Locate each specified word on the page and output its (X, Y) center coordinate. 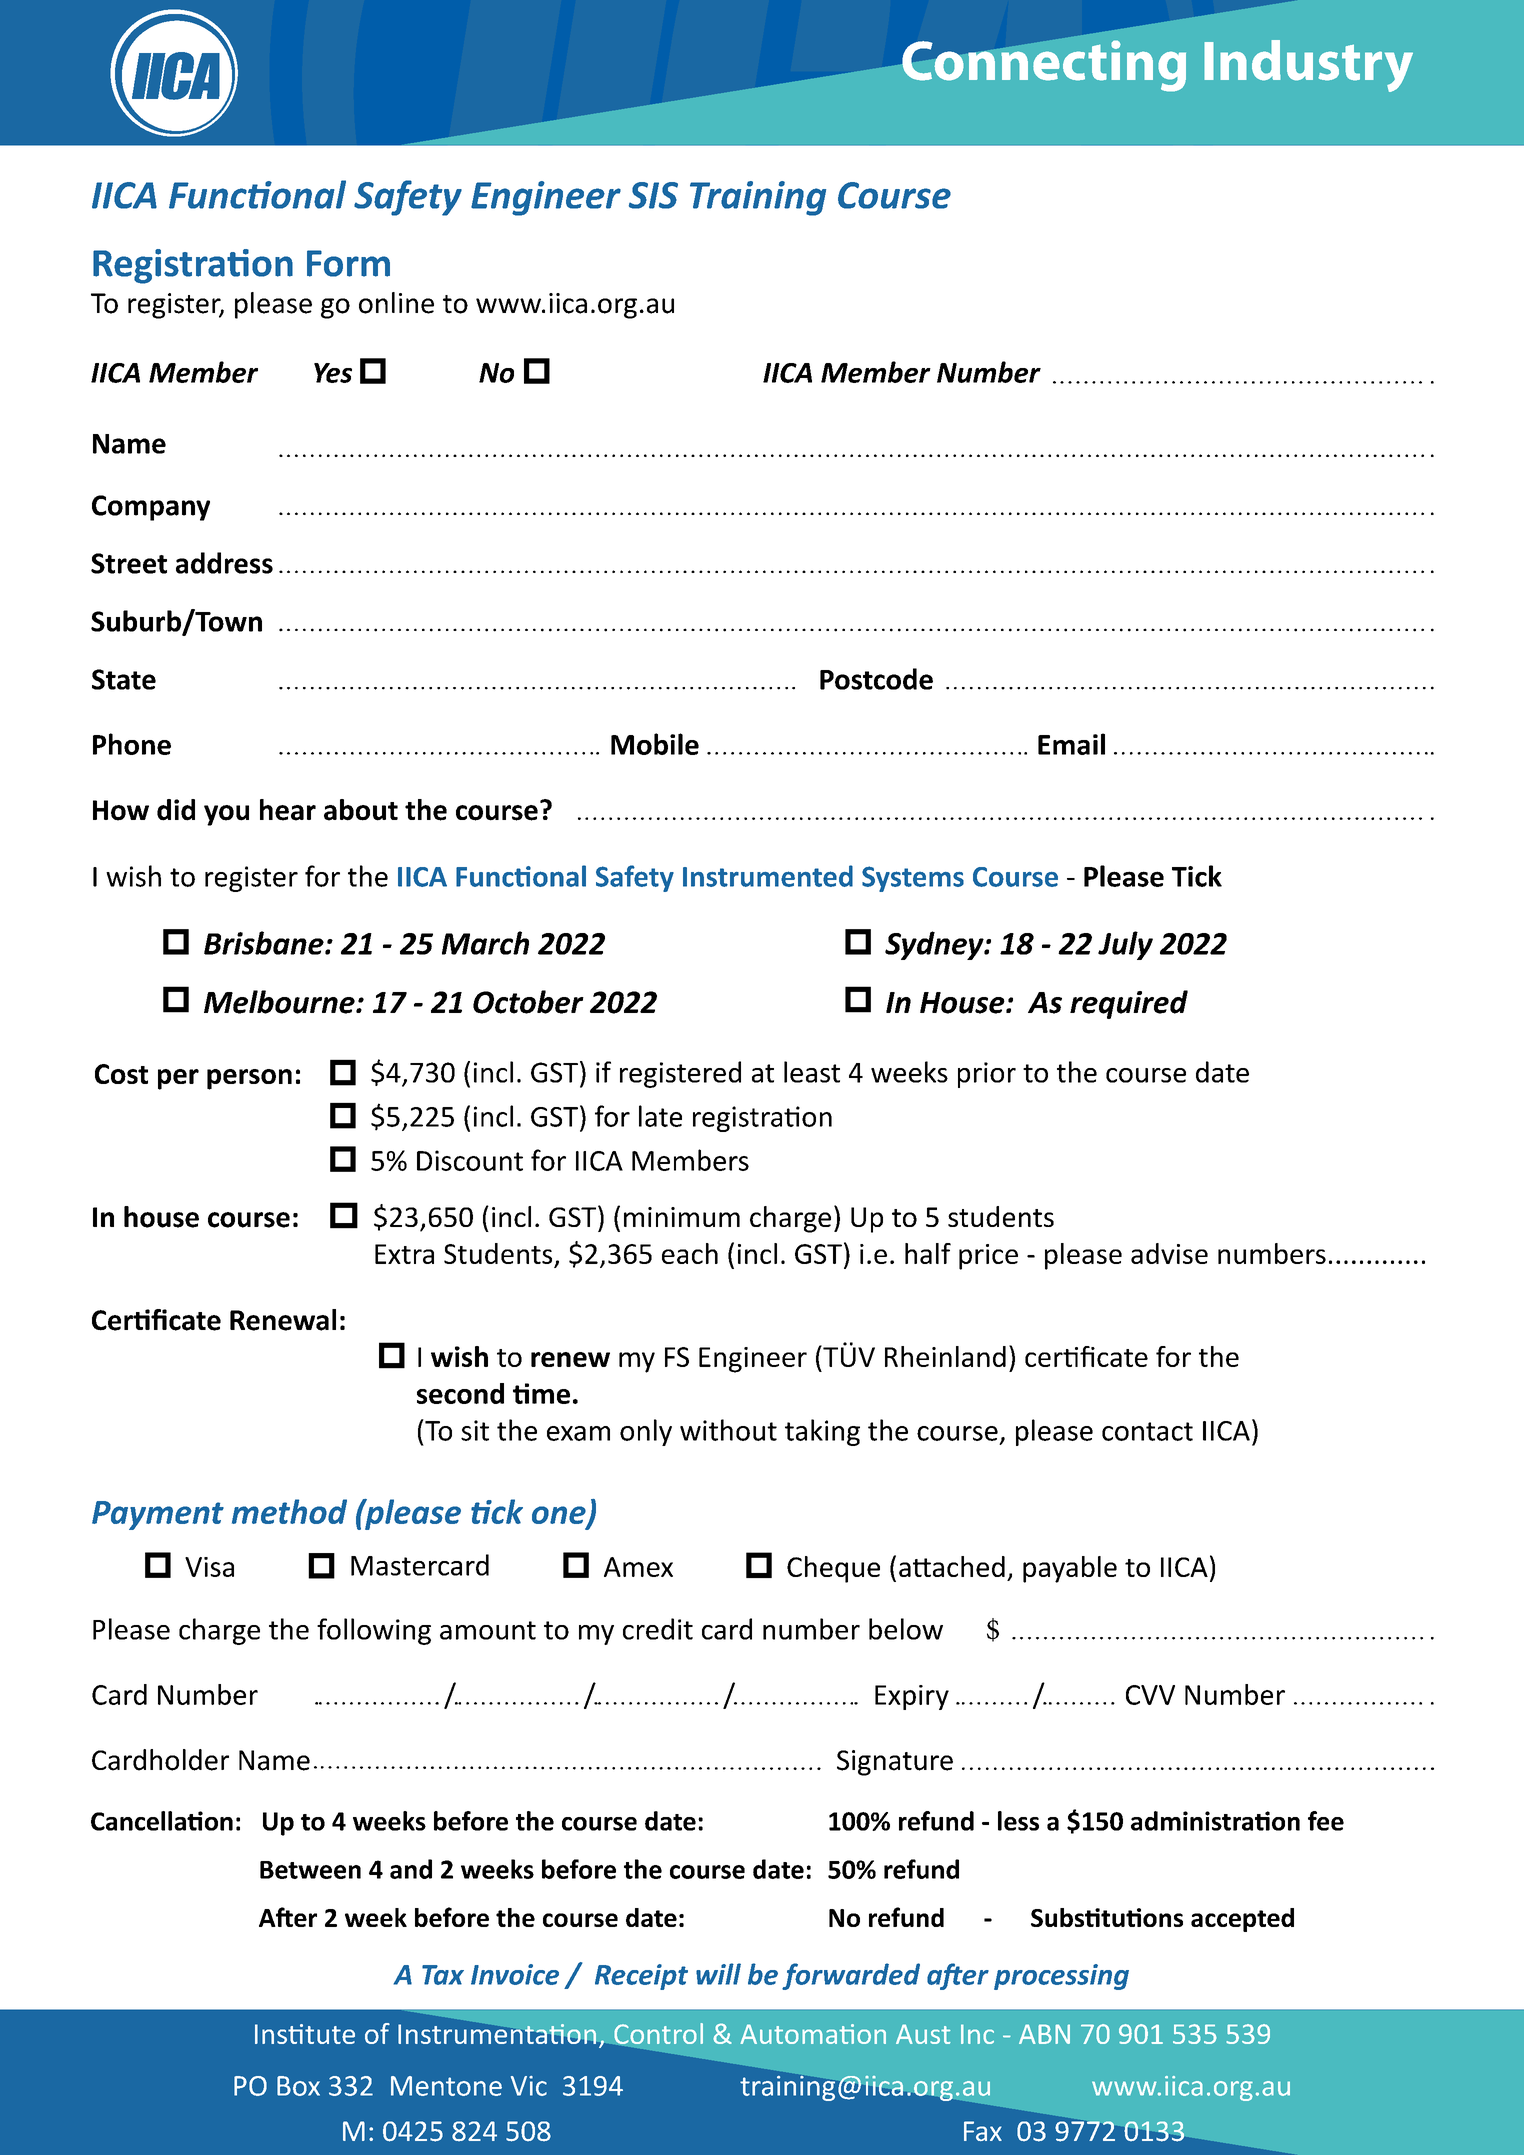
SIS (653, 195)
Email (1071, 744)
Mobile (655, 744)
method (289, 1511)
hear (288, 810)
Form (348, 263)
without (728, 1430)
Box (298, 2086)
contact (1147, 1431)
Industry (1308, 66)
